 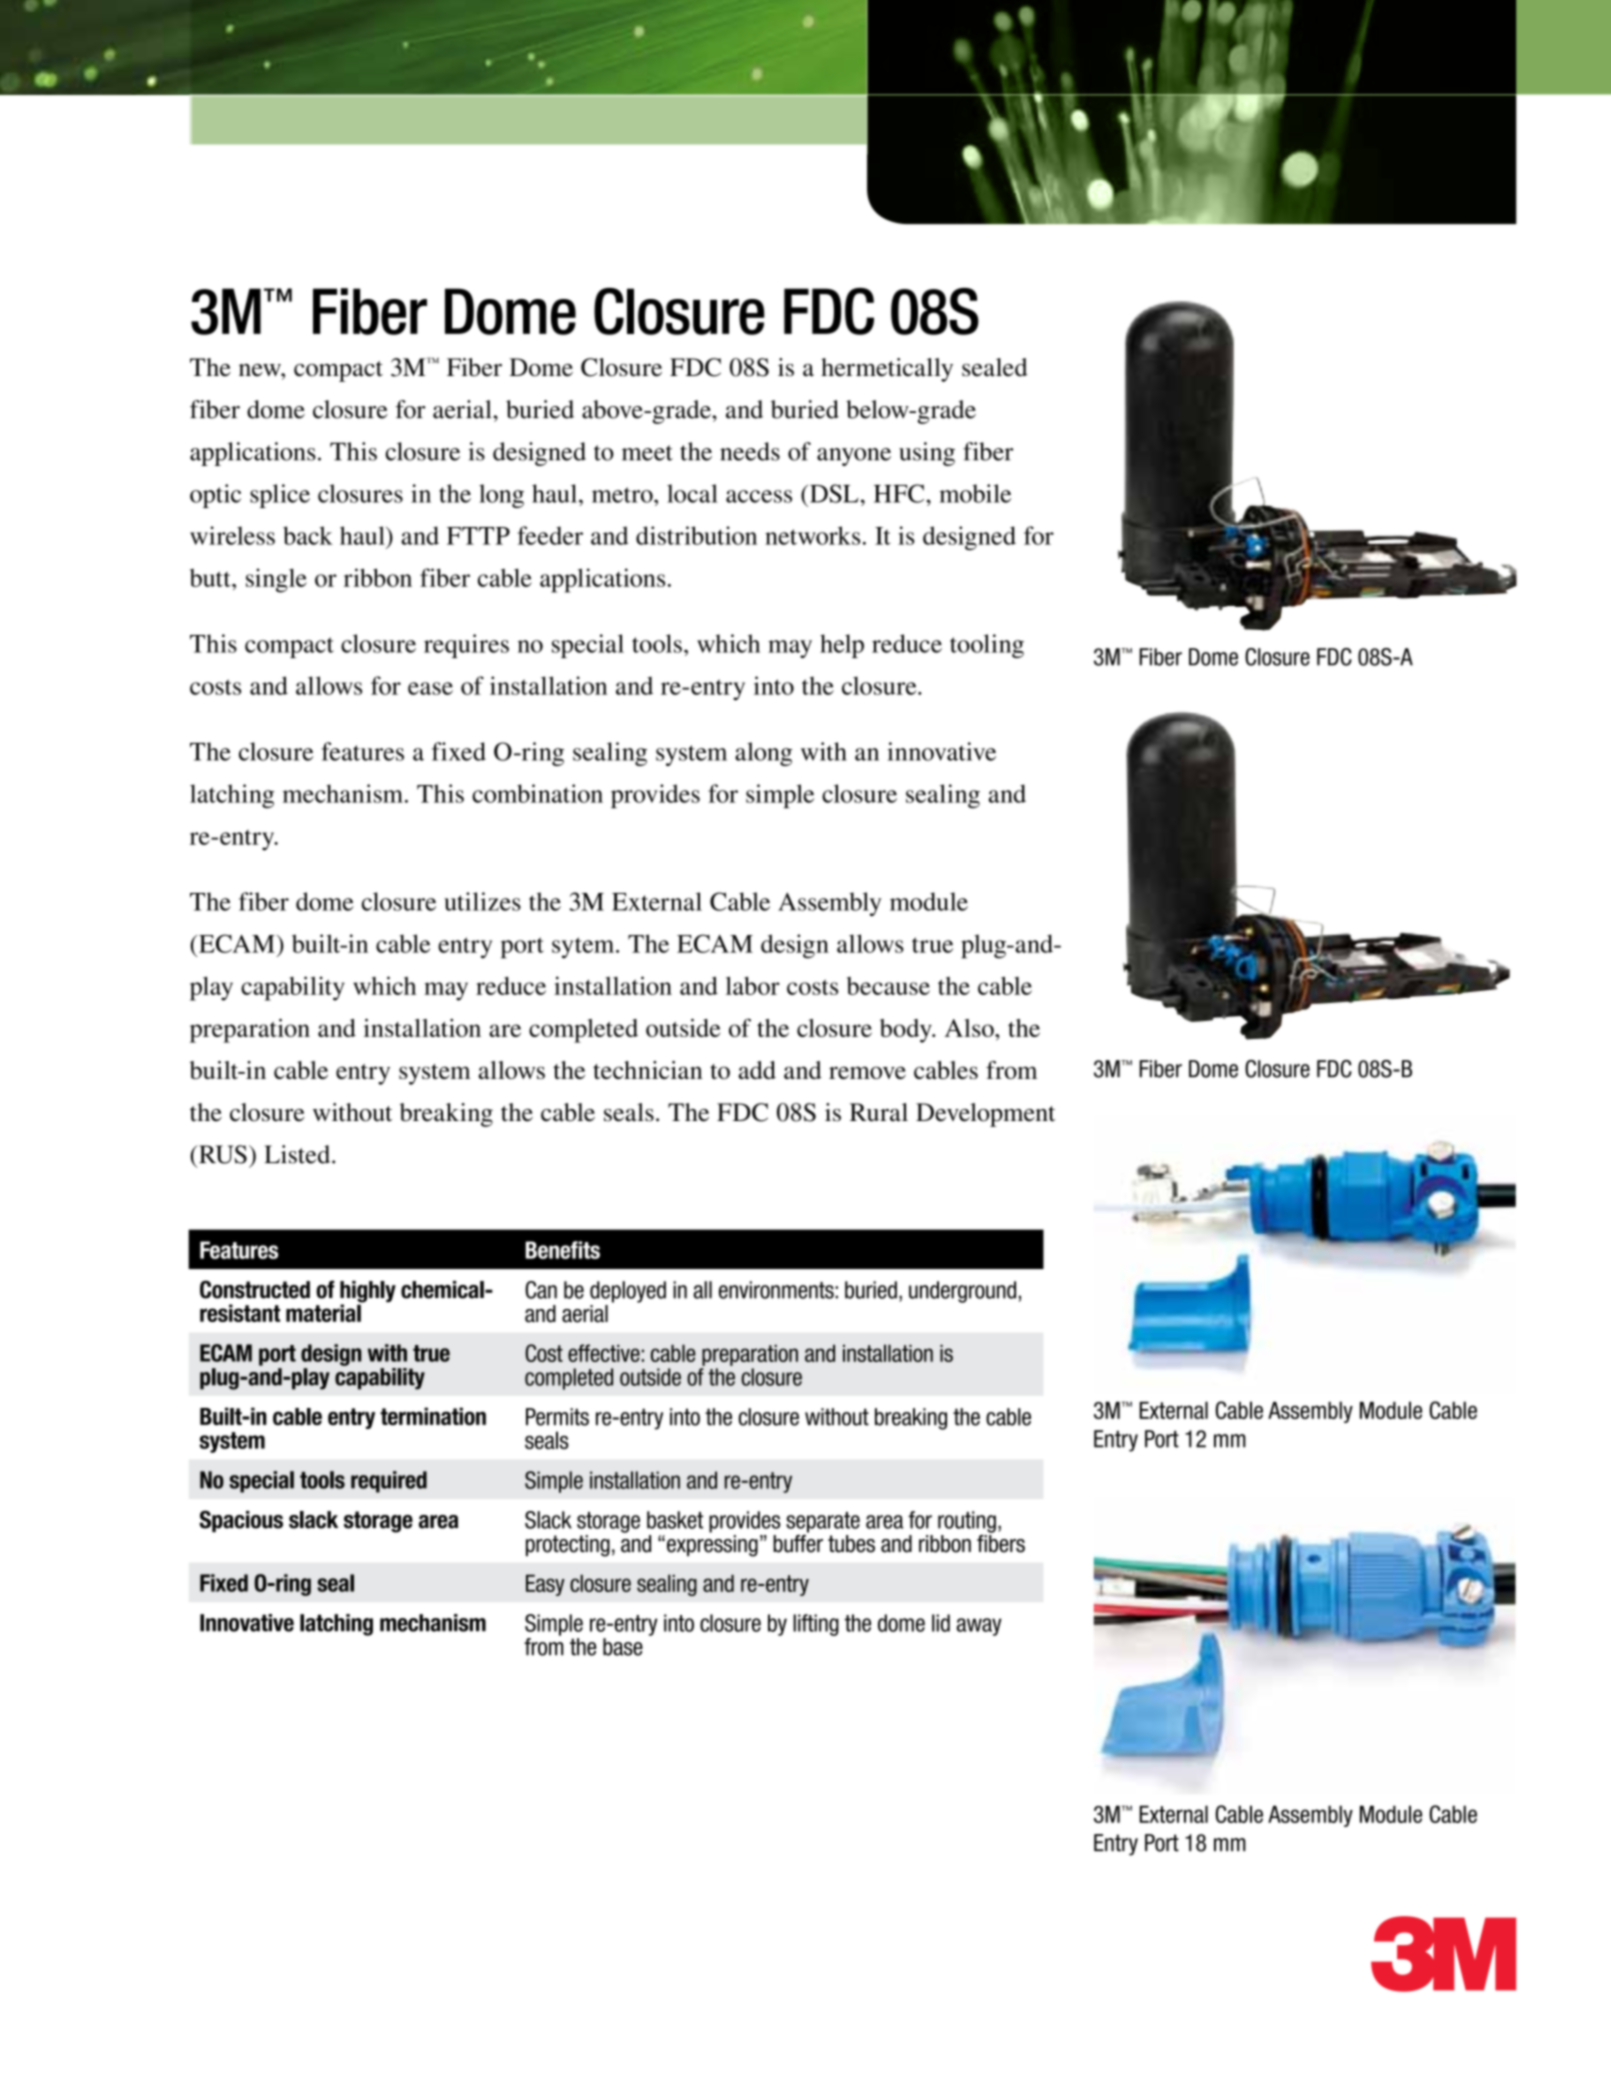 I want to click on sytem, so click(x=584, y=948).
